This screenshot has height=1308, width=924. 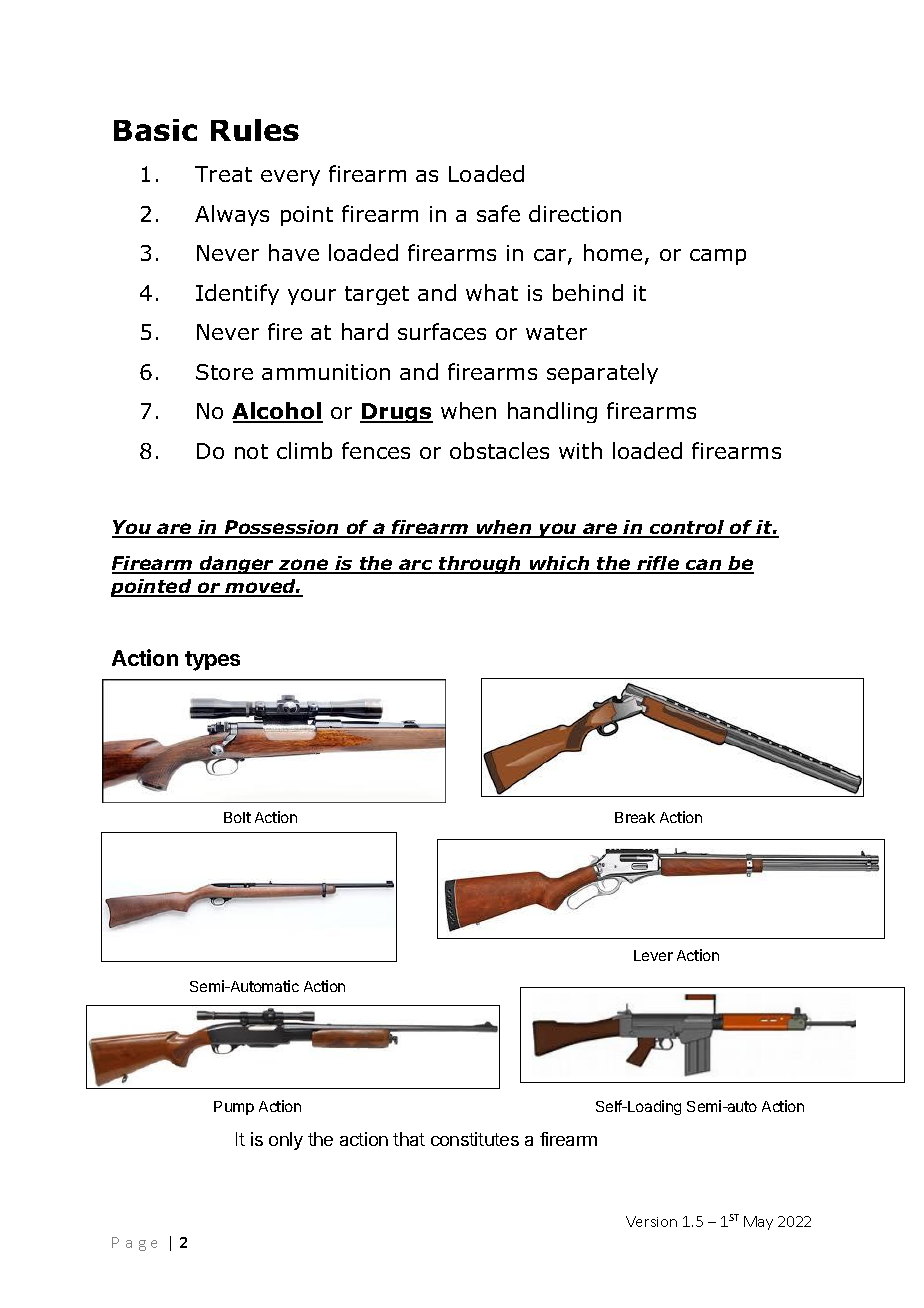 I want to click on camp, so click(x=718, y=257).
